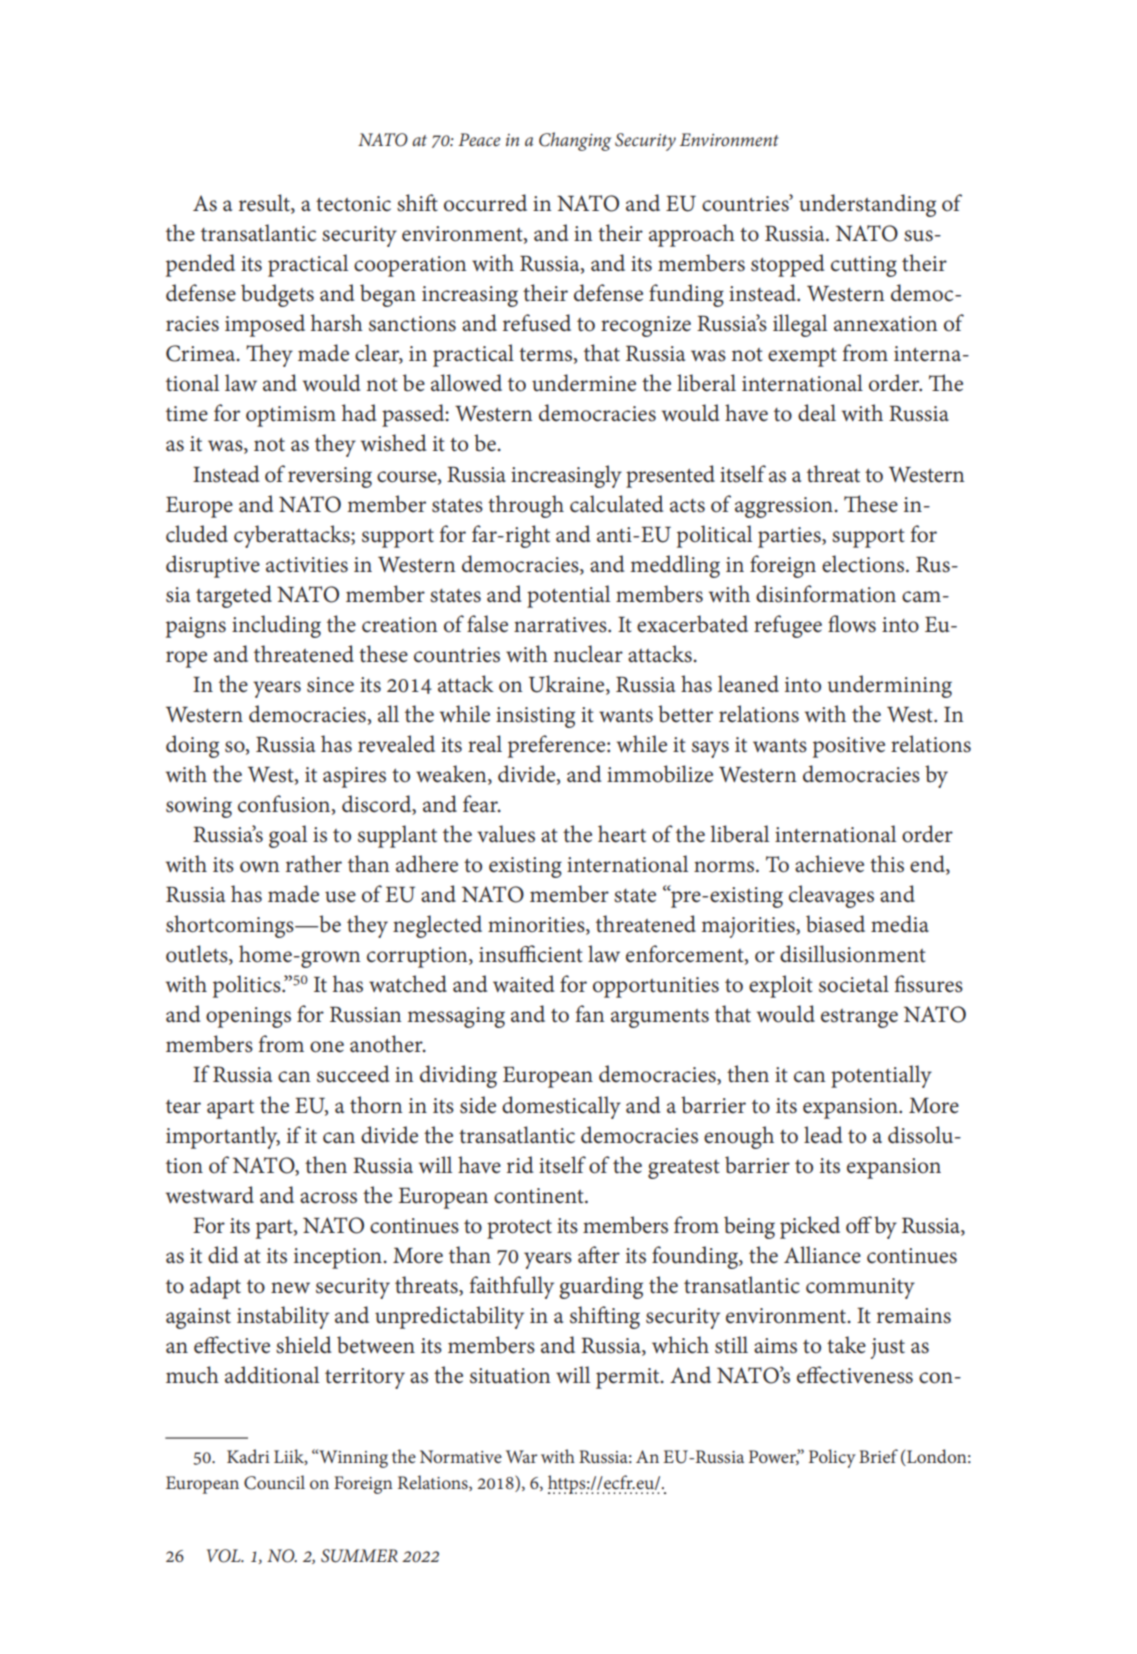 The height and width of the page is (1654, 1137). Describe the element at coordinates (307, 565) in the page. I see `activities` at that location.
